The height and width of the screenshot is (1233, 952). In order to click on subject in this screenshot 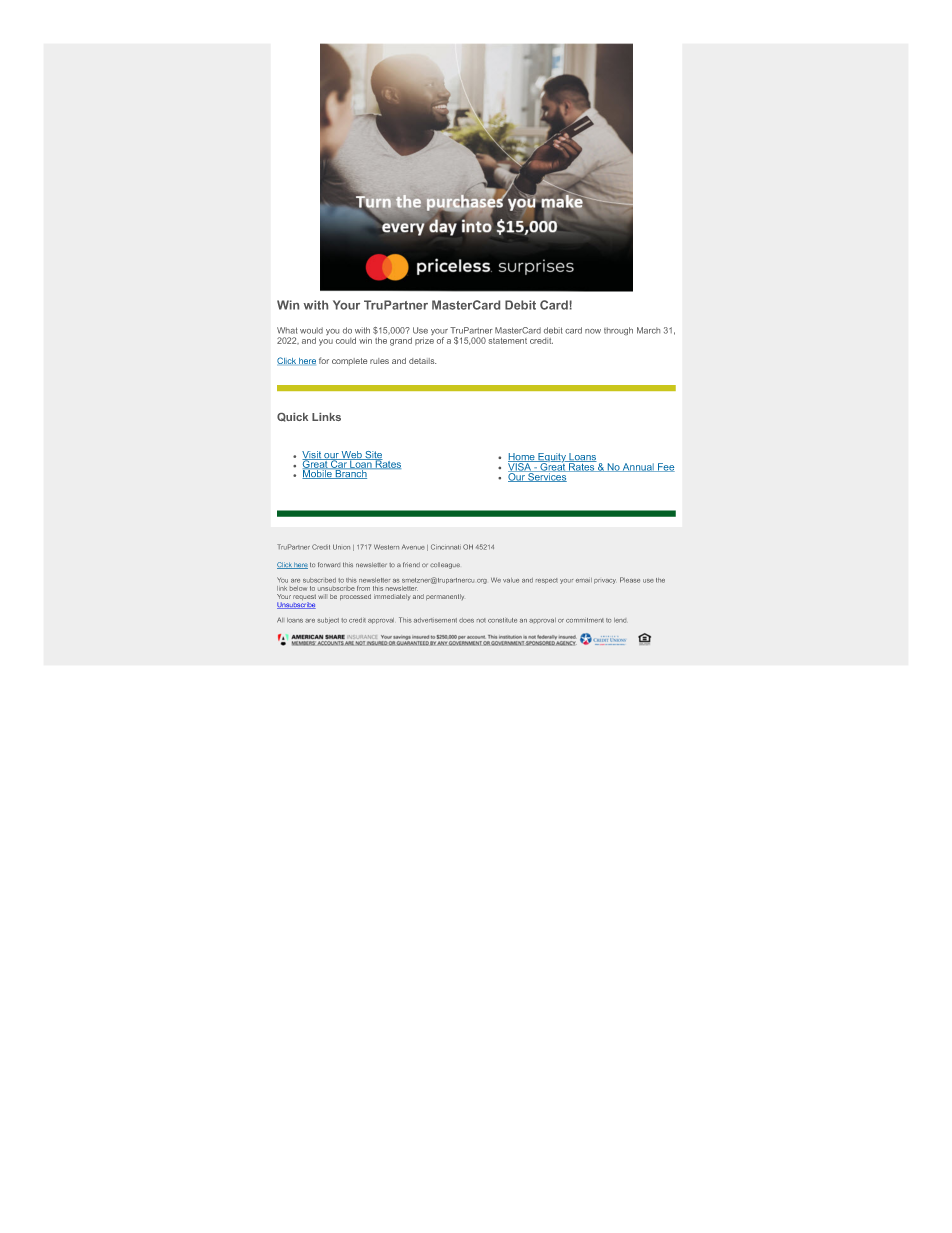, I will do `click(328, 621)`.
